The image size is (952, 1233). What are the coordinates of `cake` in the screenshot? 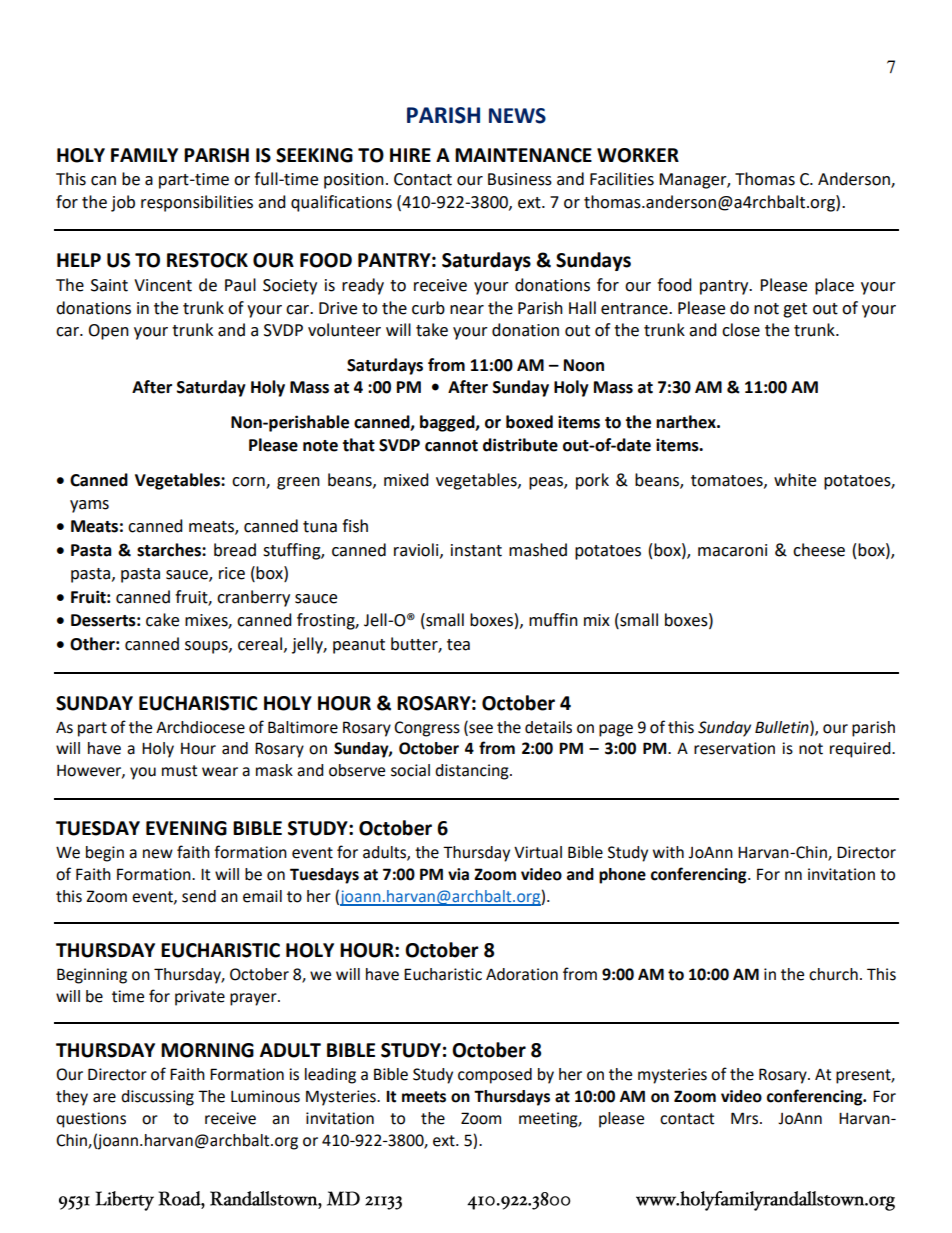 It's located at (162, 620).
